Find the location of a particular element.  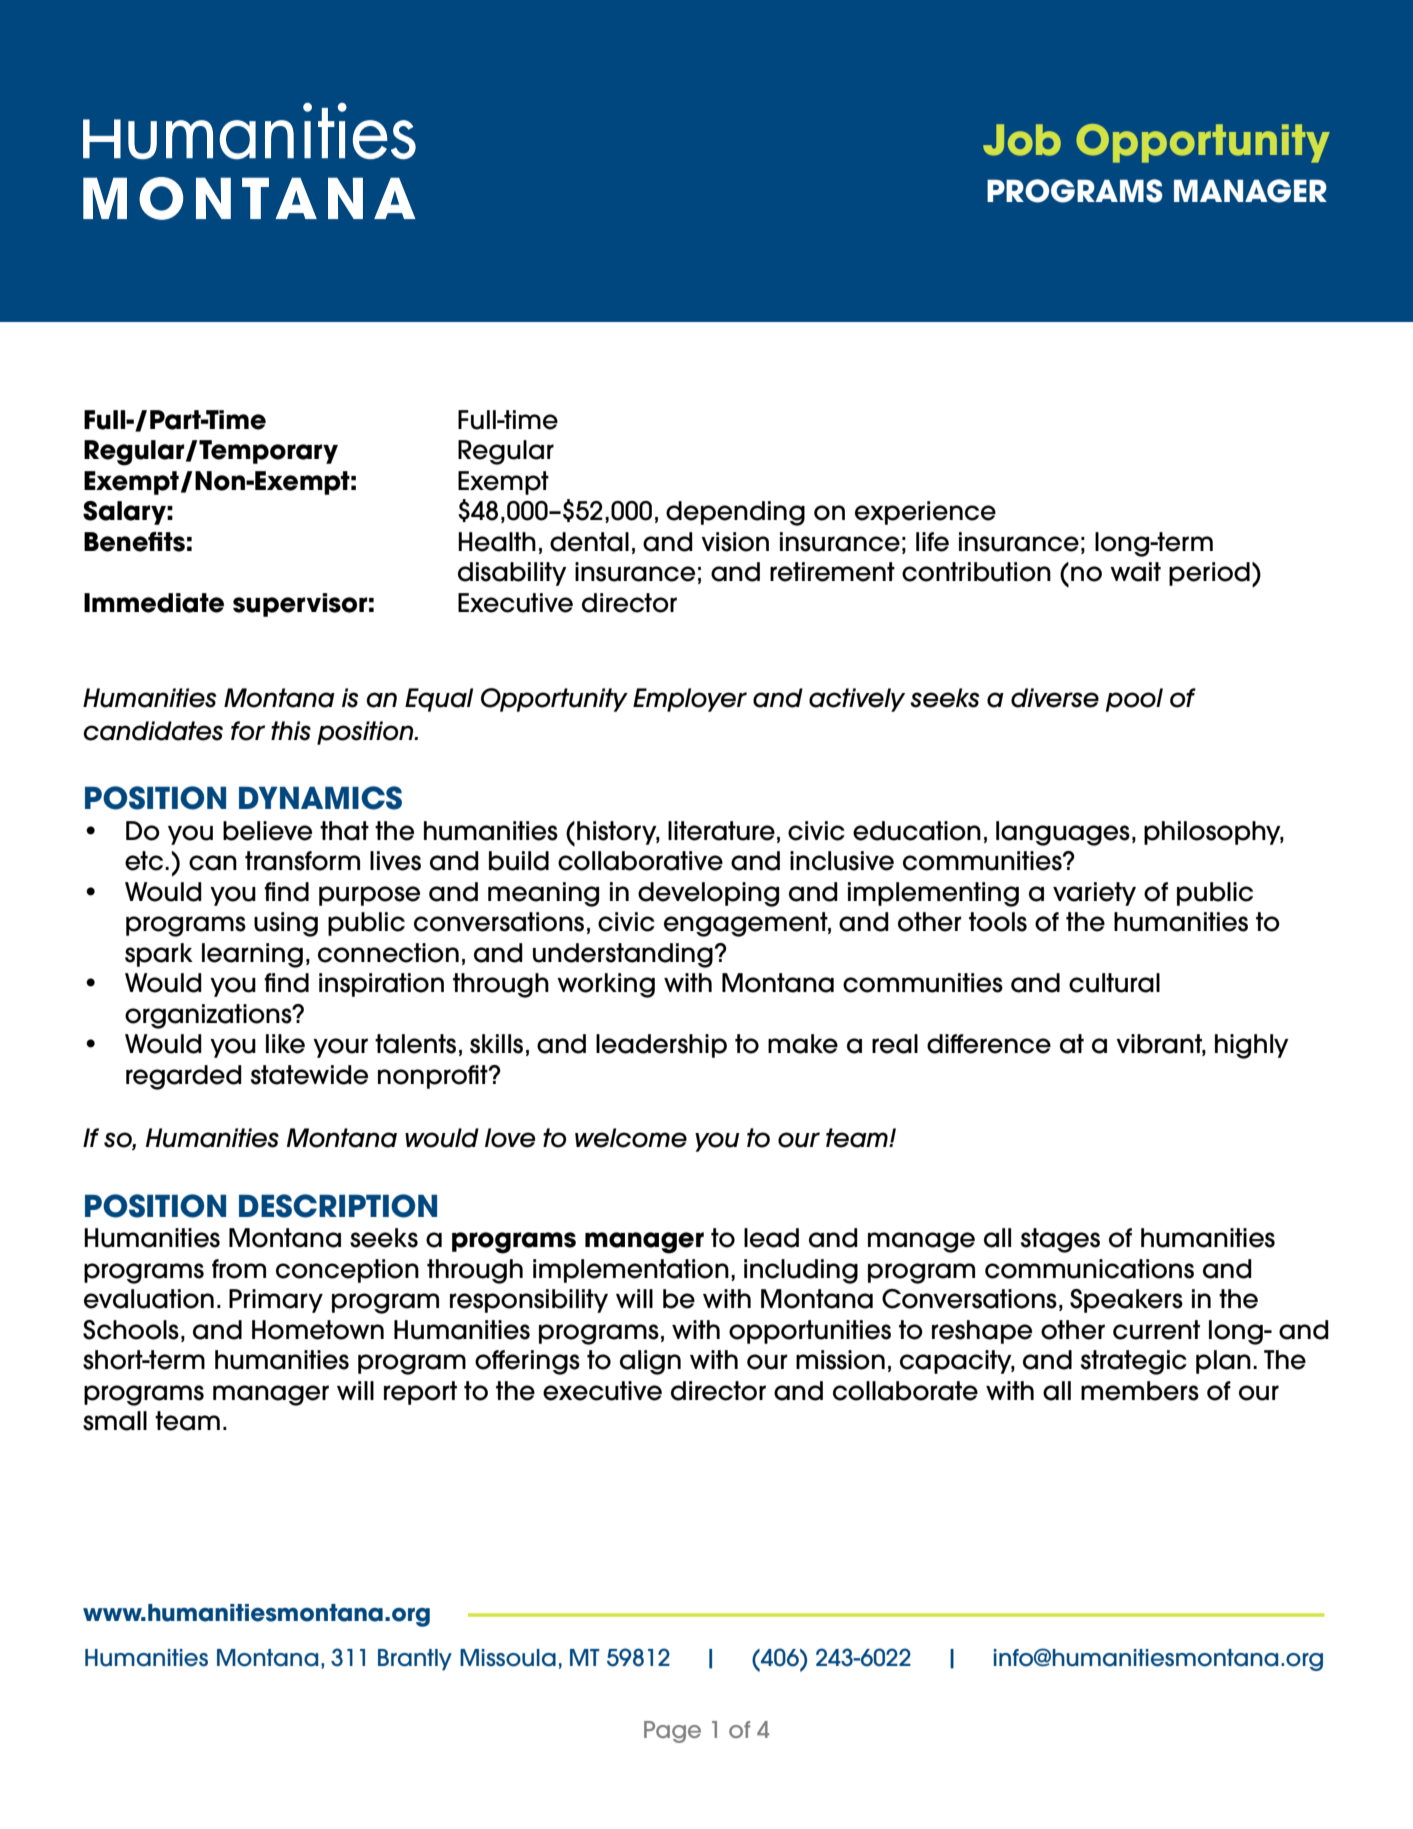

vision is located at coordinates (735, 542).
